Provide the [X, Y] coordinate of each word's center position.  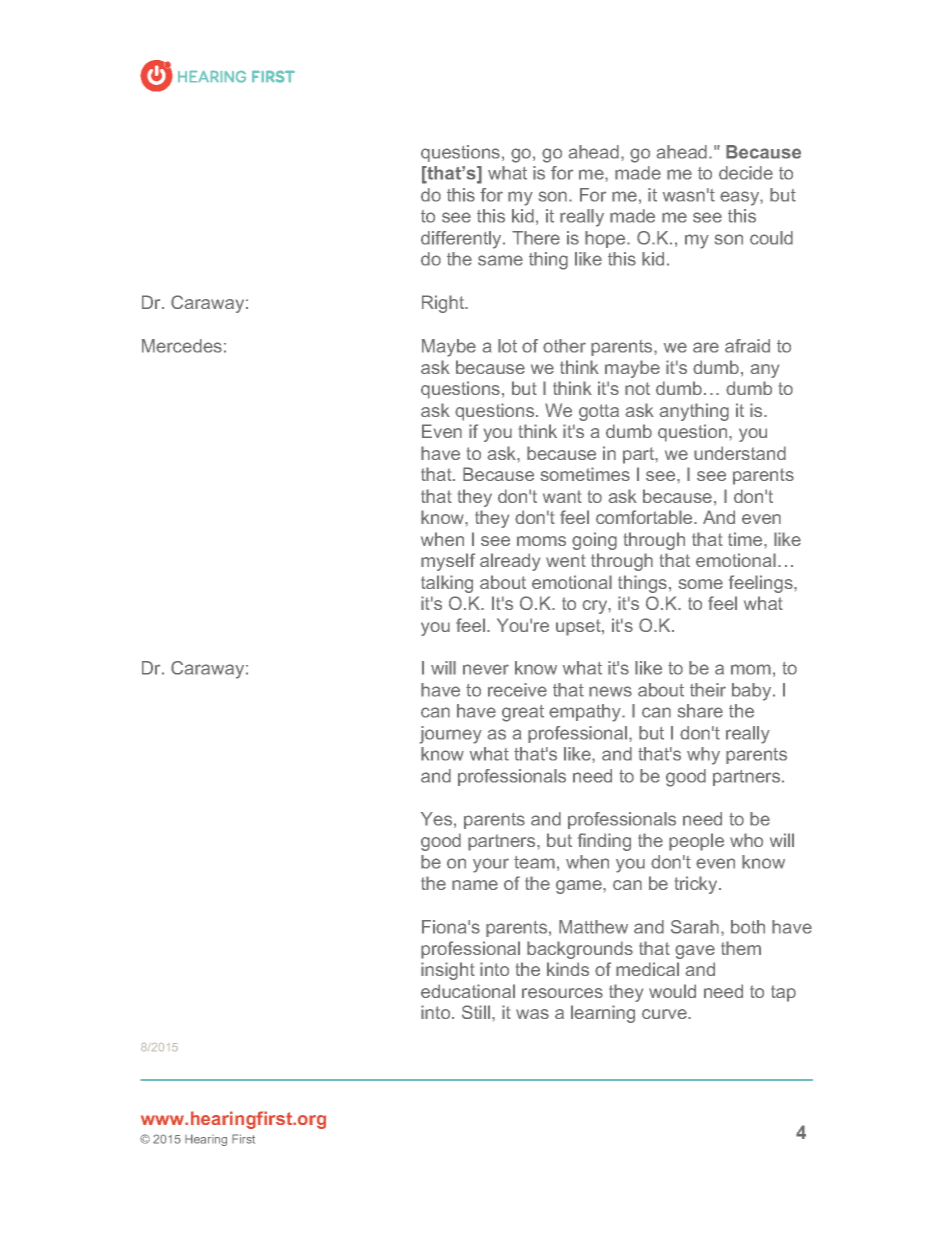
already [510, 562]
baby [753, 692]
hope [606, 239]
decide [746, 173]
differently [462, 240]
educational [468, 991]
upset [579, 627]
